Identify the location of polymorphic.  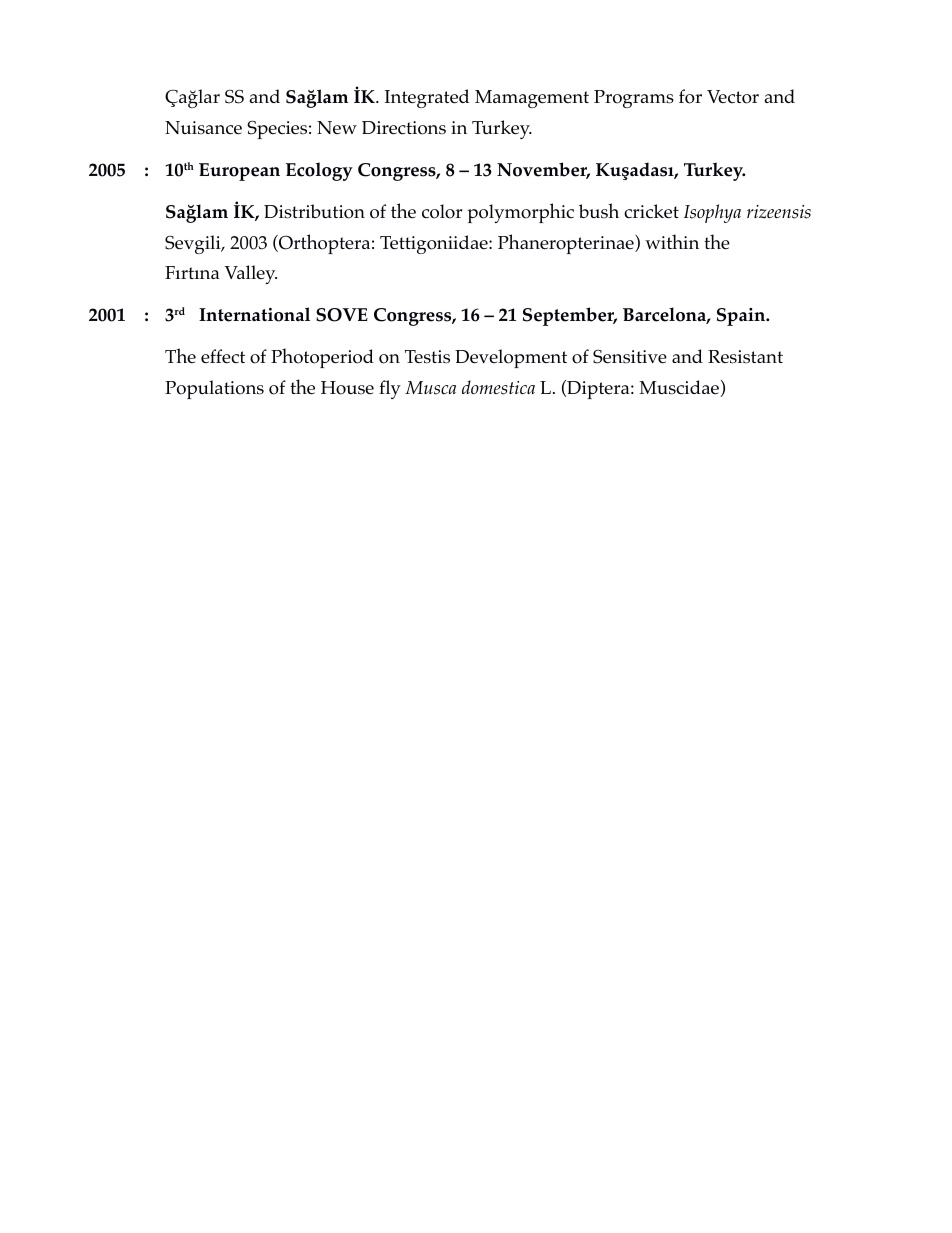
(520, 213).
